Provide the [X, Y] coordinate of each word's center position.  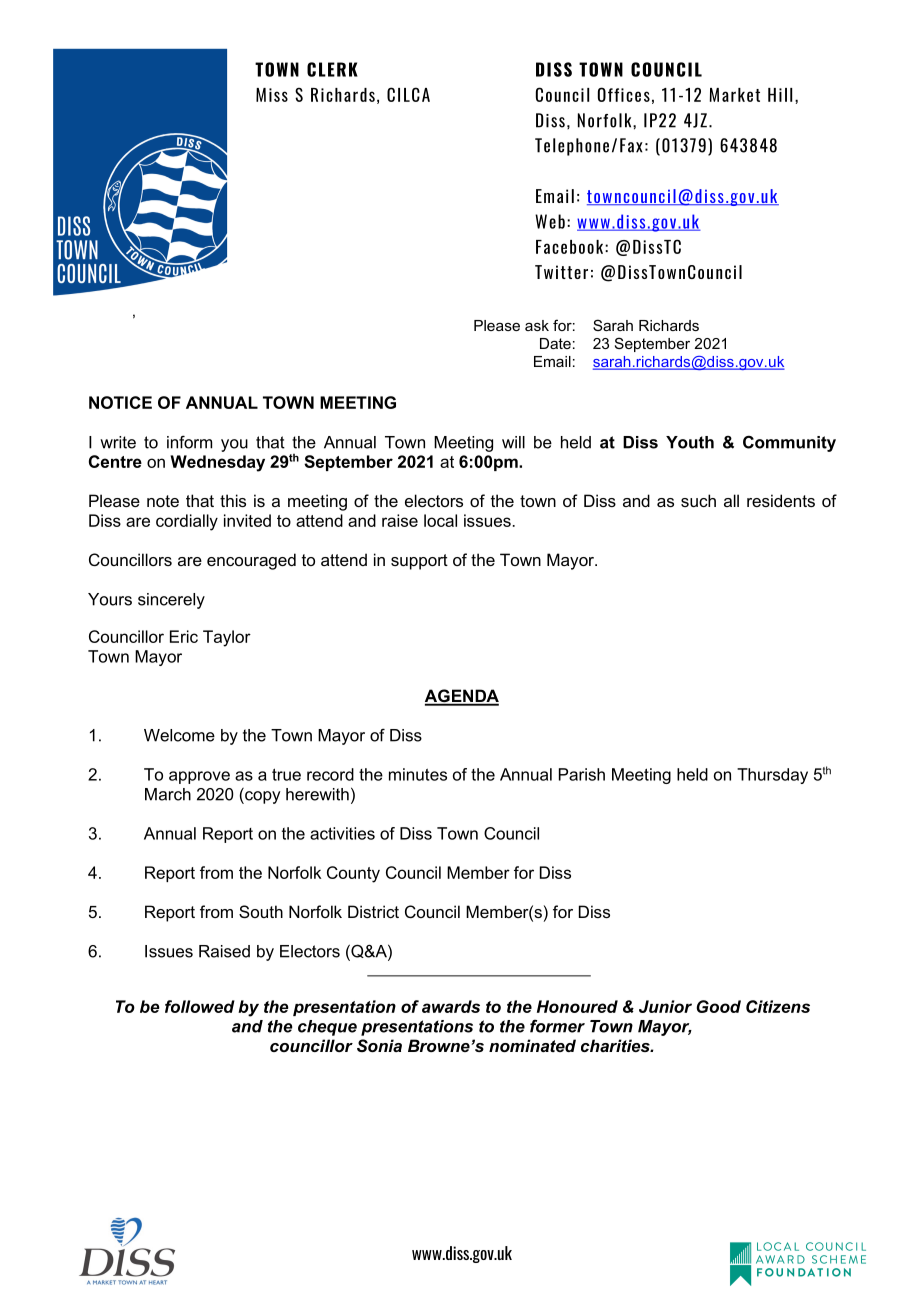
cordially [187, 522]
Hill [780, 95]
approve [199, 777]
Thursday [772, 776]
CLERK [332, 69]
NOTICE [120, 402]
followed [200, 1006]
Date [555, 343]
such [698, 500]
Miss [272, 95]
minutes [418, 774]
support [419, 562]
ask [537, 325]
